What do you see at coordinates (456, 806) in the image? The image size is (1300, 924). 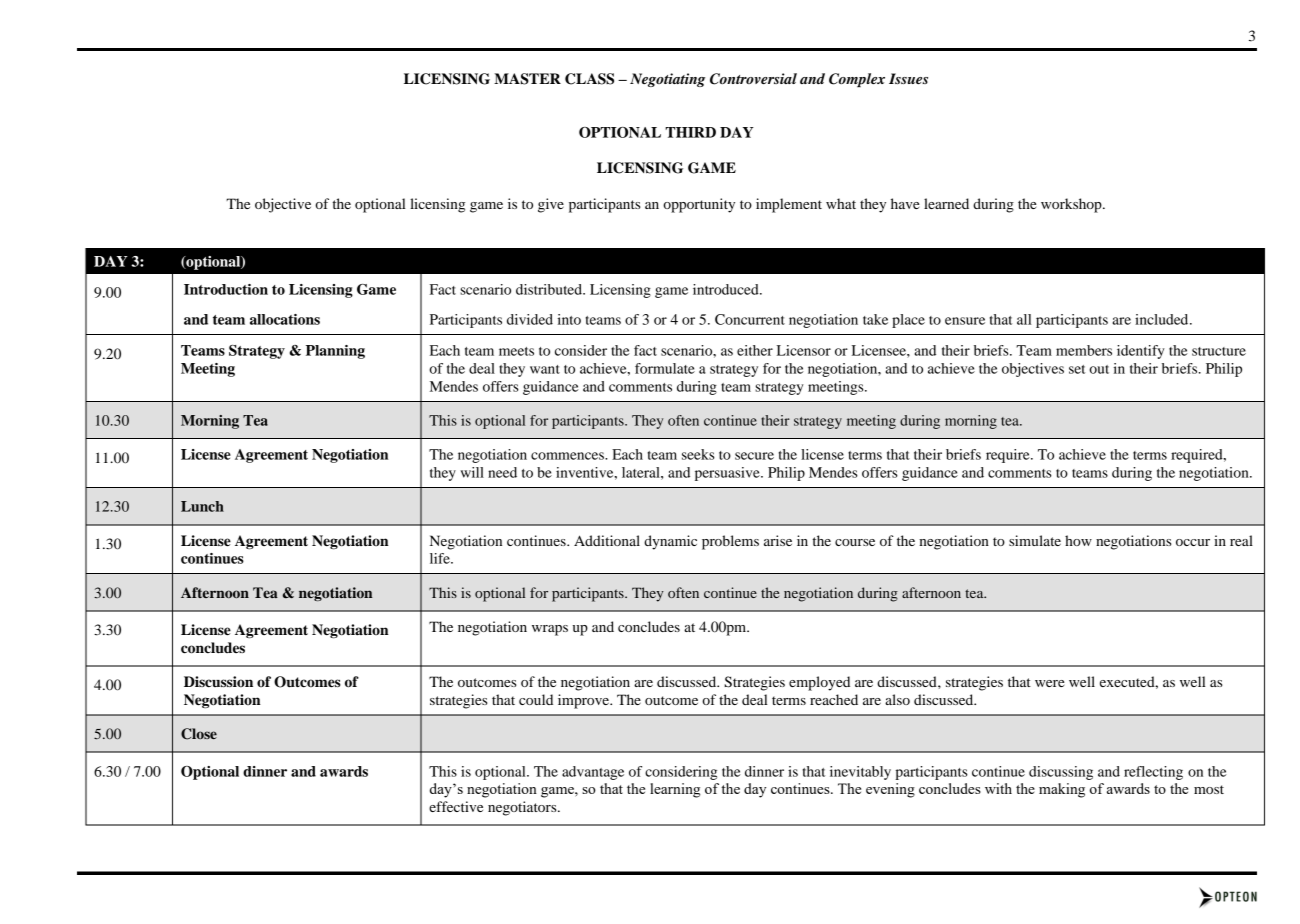 I see `effective` at bounding box center [456, 806].
